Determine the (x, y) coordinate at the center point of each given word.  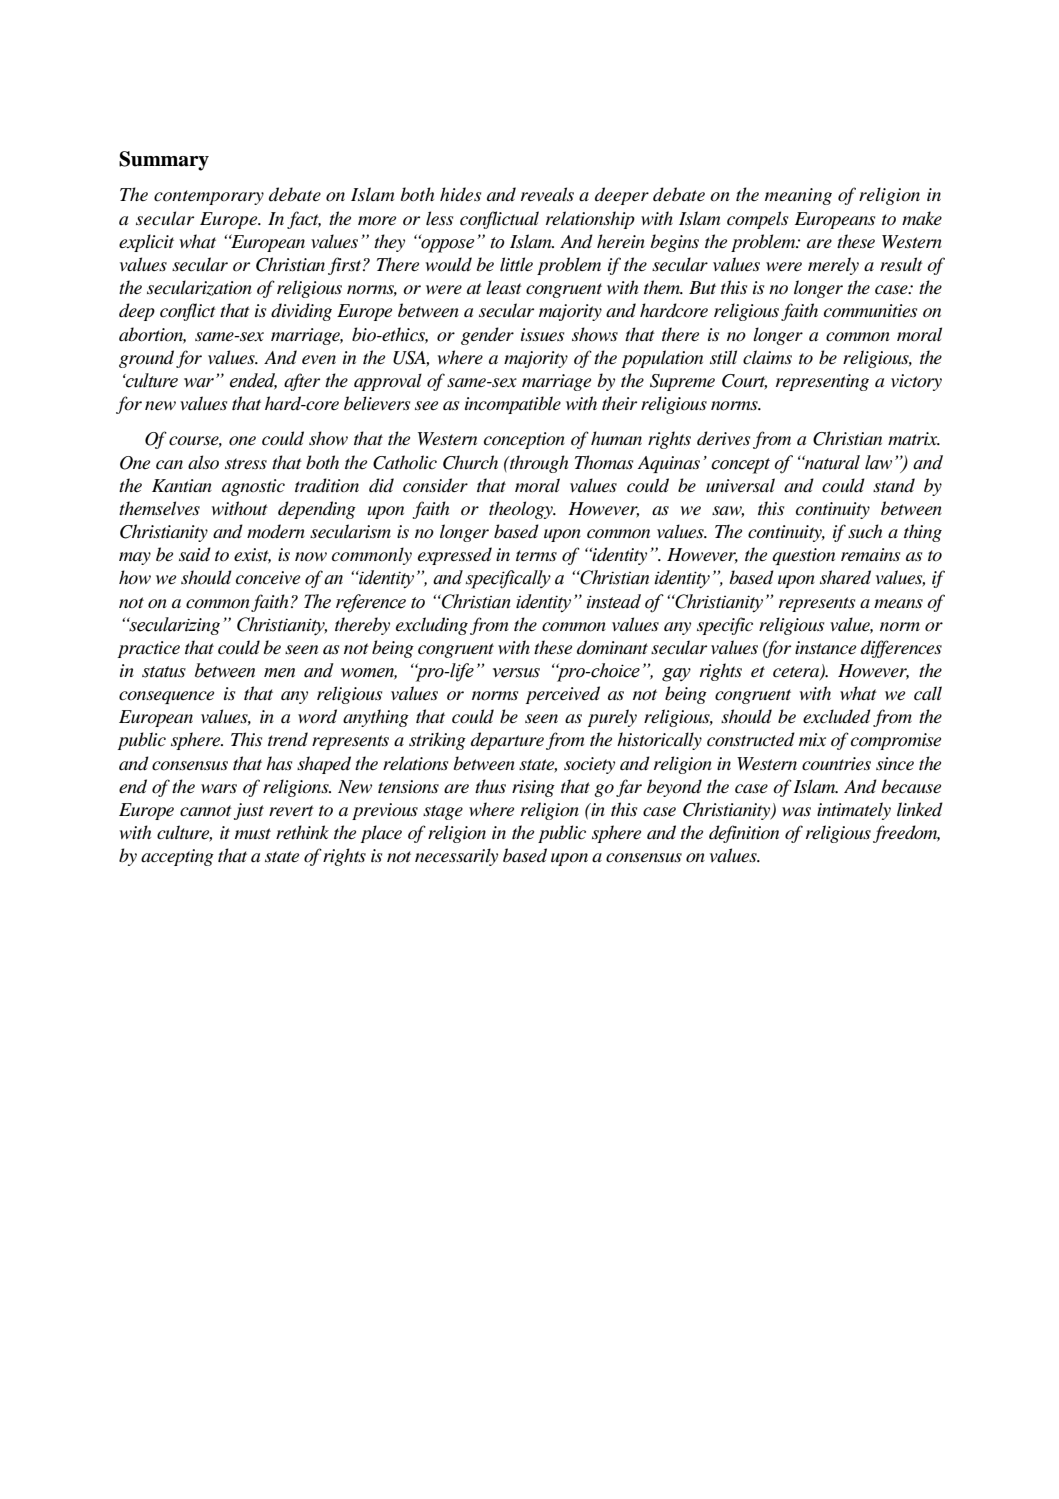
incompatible (513, 405)
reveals (547, 194)
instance (825, 648)
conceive (268, 578)
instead (613, 601)
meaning (798, 196)
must (253, 833)
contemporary (209, 197)
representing (822, 382)
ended (253, 381)
